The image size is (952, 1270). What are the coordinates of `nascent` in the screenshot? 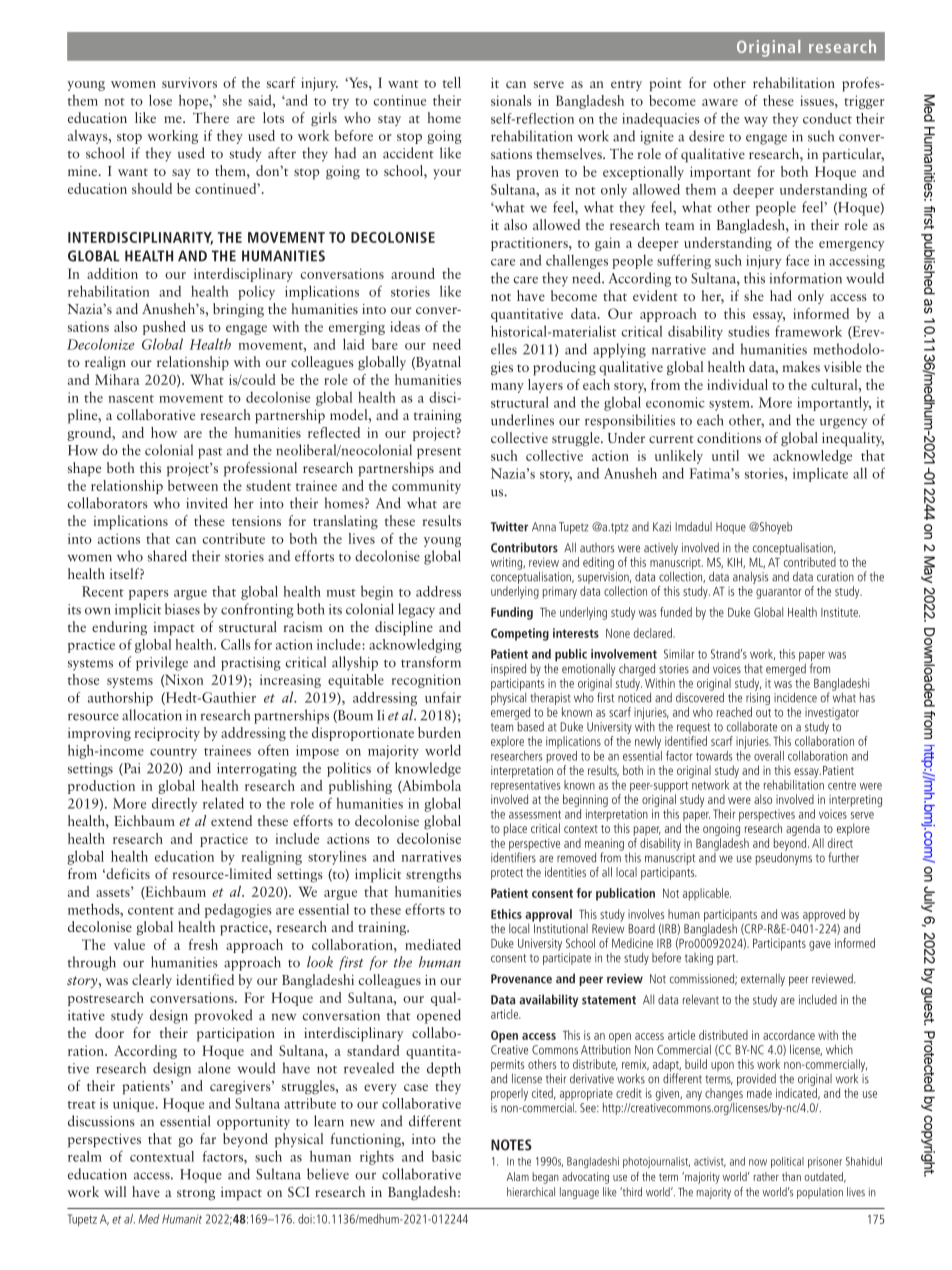 It's located at (131, 399).
